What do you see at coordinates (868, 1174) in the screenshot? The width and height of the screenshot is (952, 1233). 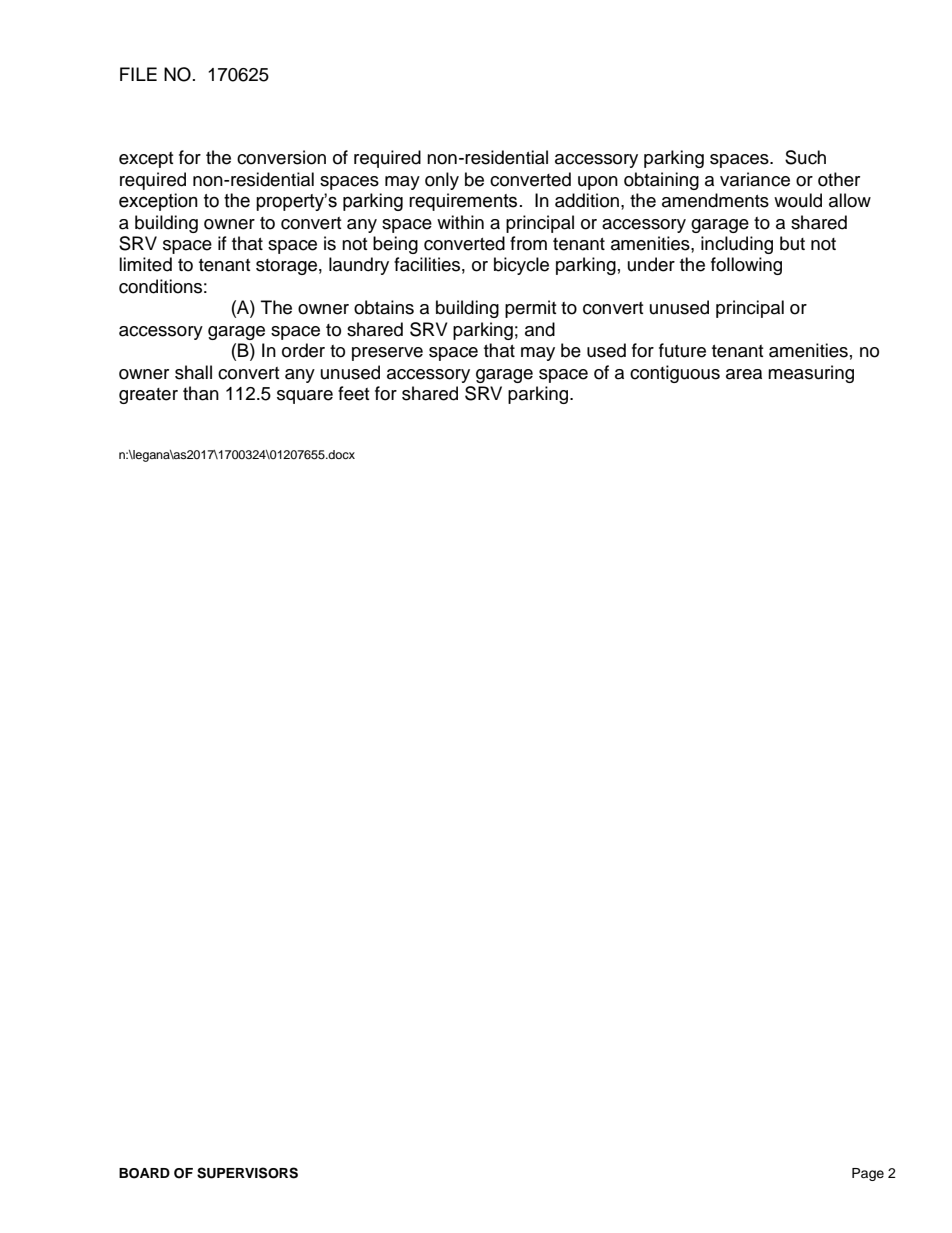 I see `Page` at bounding box center [868, 1174].
